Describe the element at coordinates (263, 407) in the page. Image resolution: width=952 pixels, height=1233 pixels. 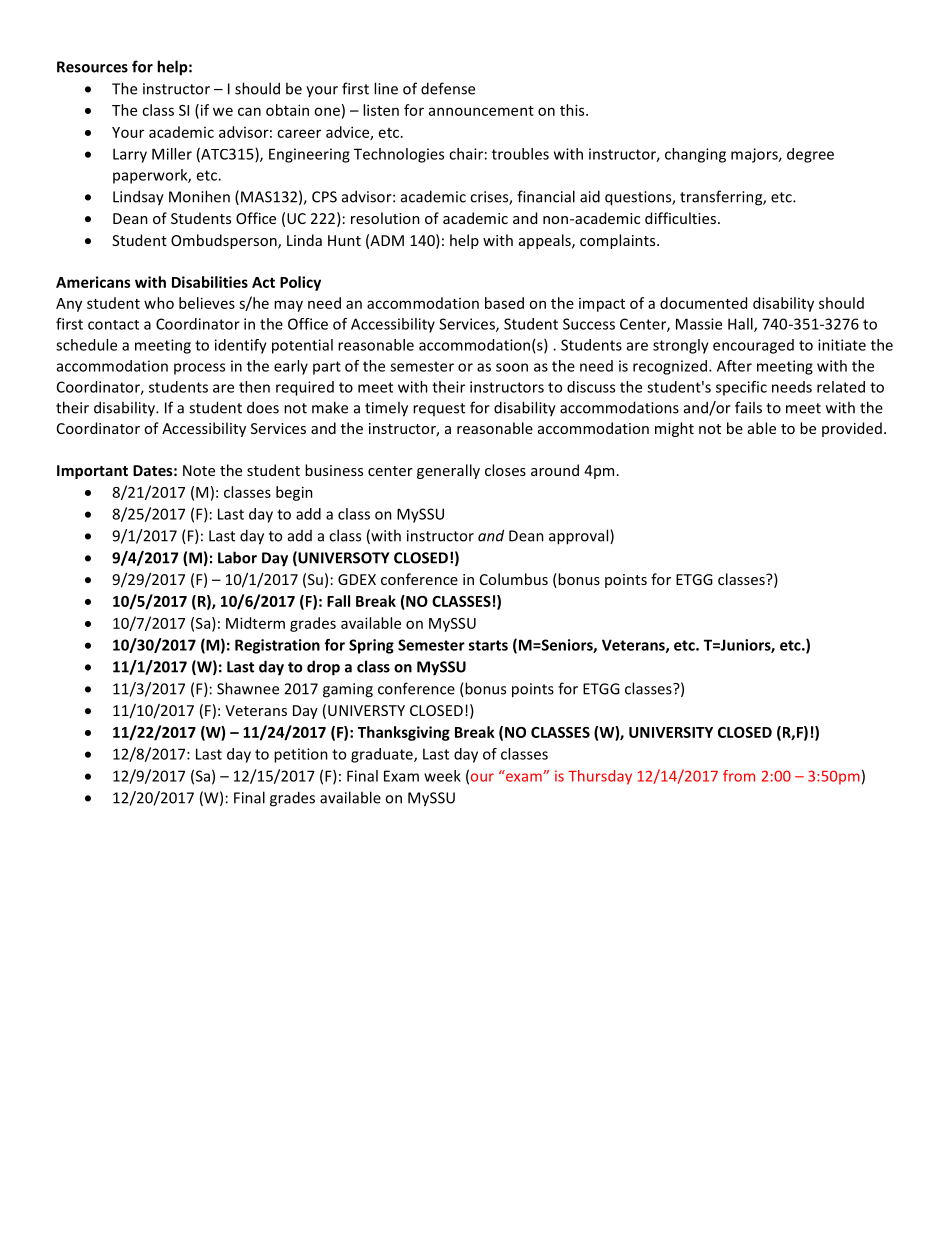
I see `does` at that location.
